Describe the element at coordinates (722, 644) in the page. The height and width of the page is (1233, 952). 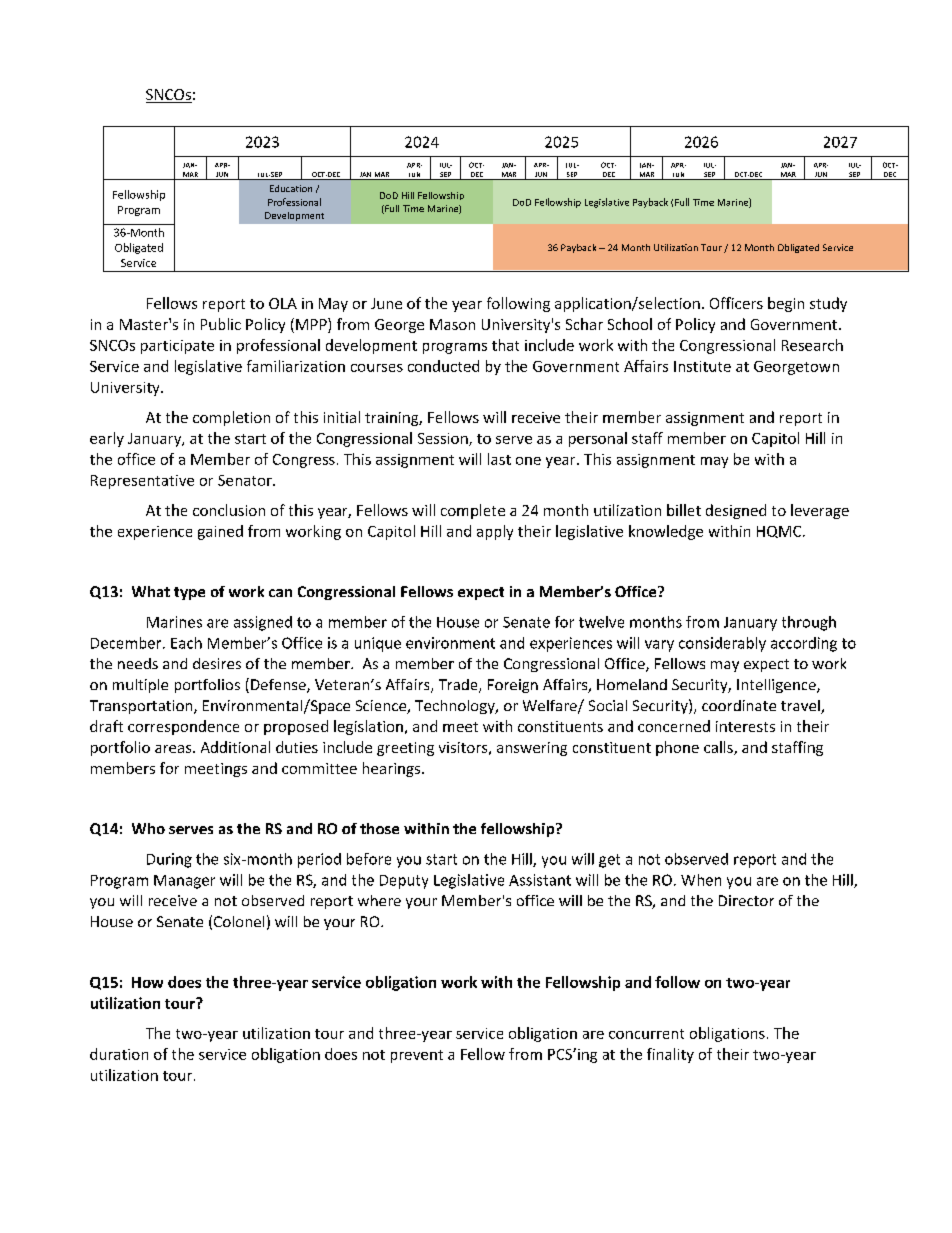
I see `considerably` at that location.
